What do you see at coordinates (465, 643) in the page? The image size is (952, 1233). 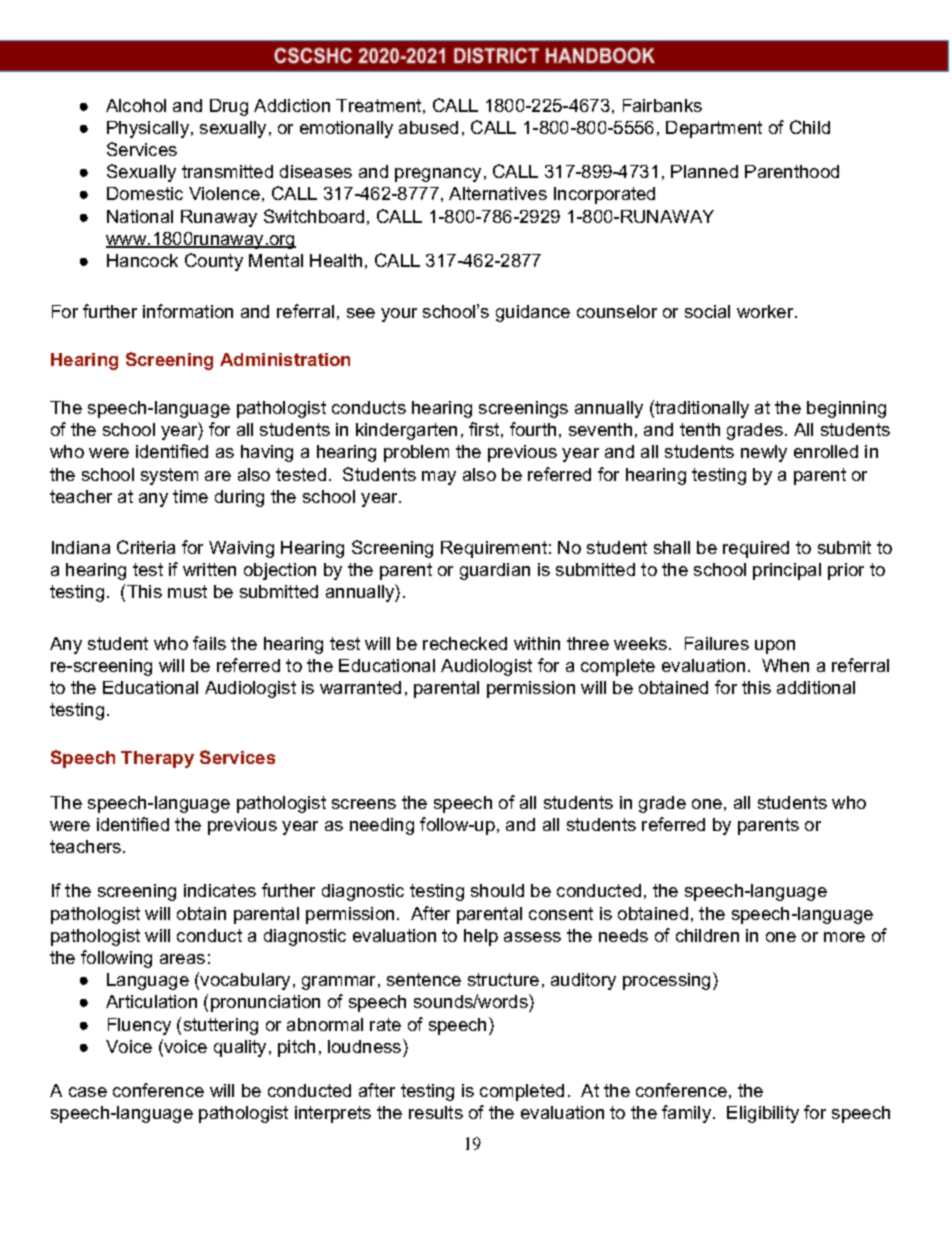 I see `rechecked` at bounding box center [465, 643].
